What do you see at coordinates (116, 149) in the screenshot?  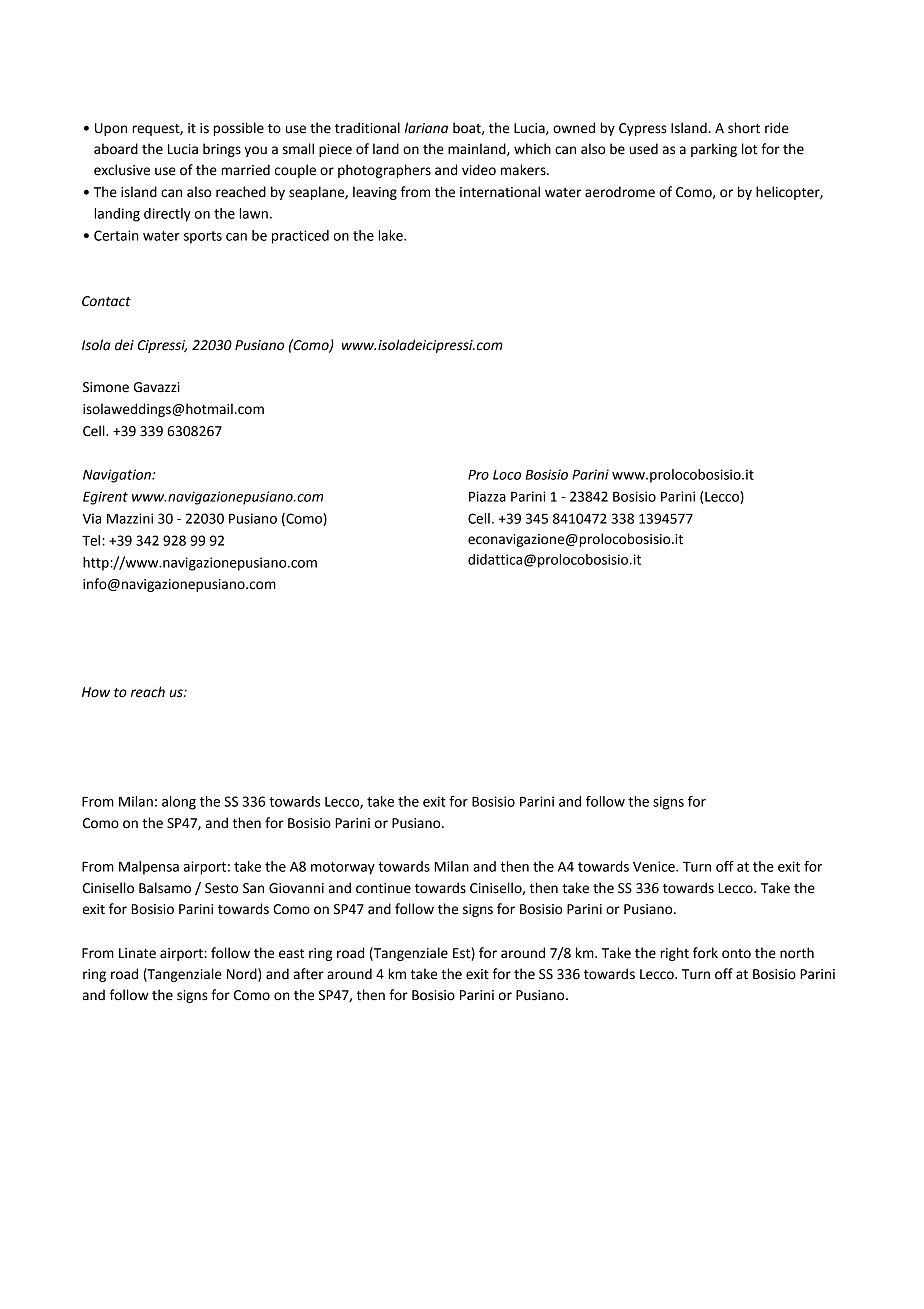 I see `aboard` at bounding box center [116, 149].
